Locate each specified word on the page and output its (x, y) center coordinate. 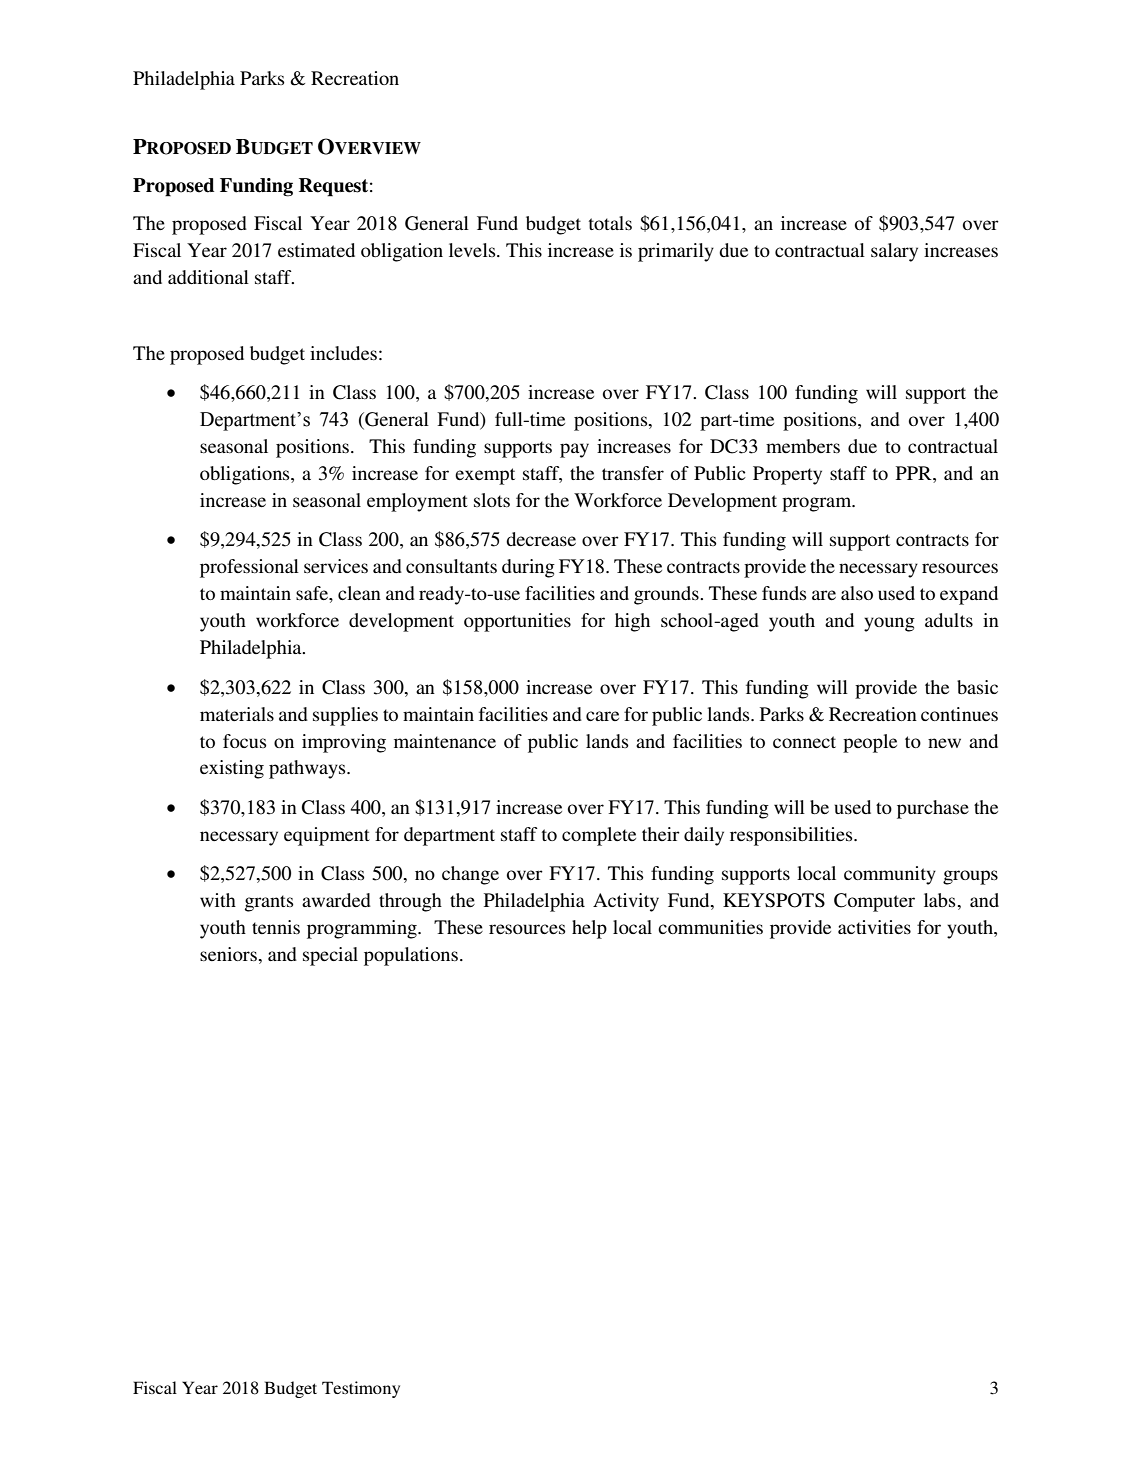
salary (894, 252)
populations (411, 956)
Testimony (361, 1389)
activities (874, 927)
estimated (316, 250)
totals (610, 223)
